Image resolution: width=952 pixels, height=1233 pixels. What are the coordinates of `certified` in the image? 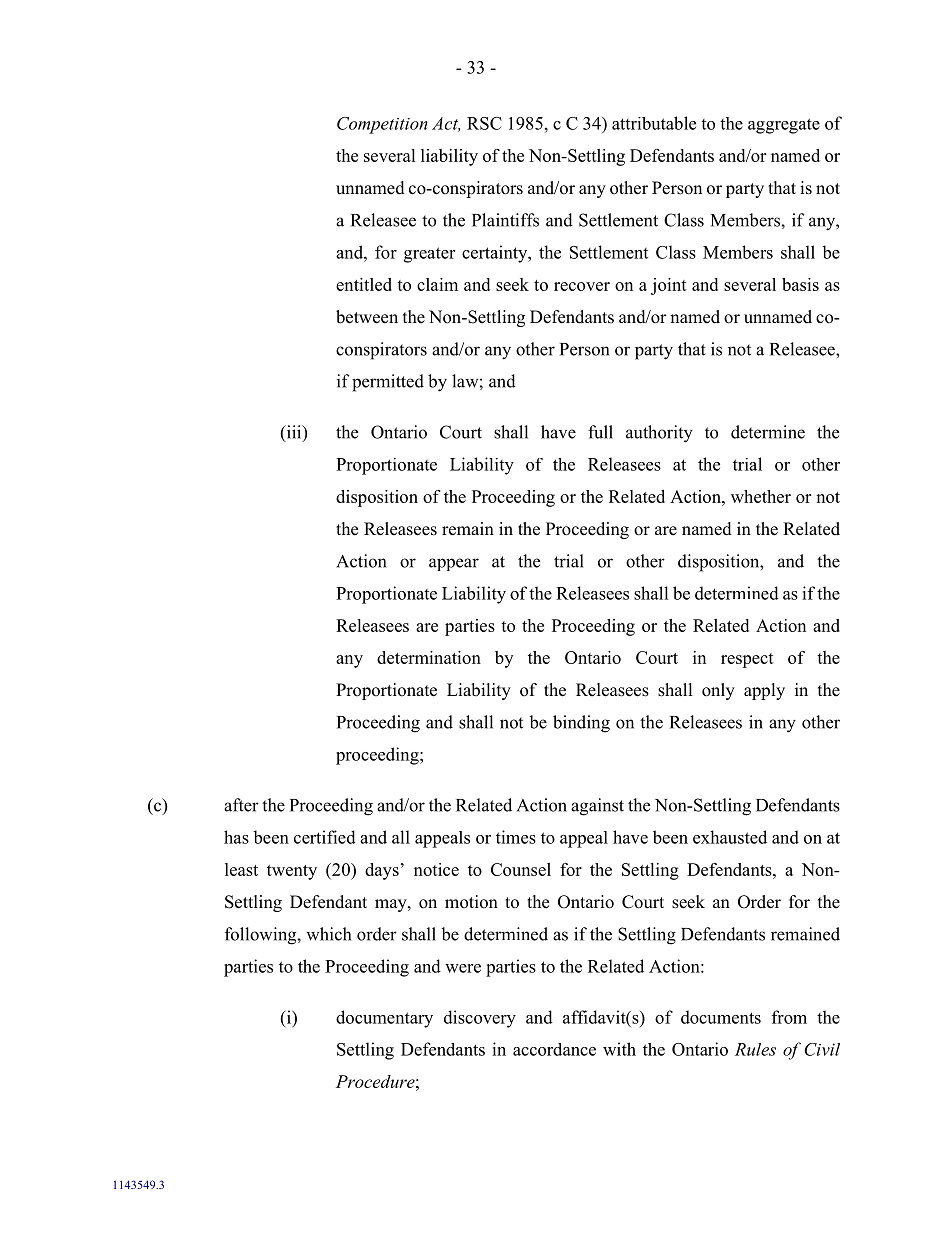 It's located at (325, 837).
